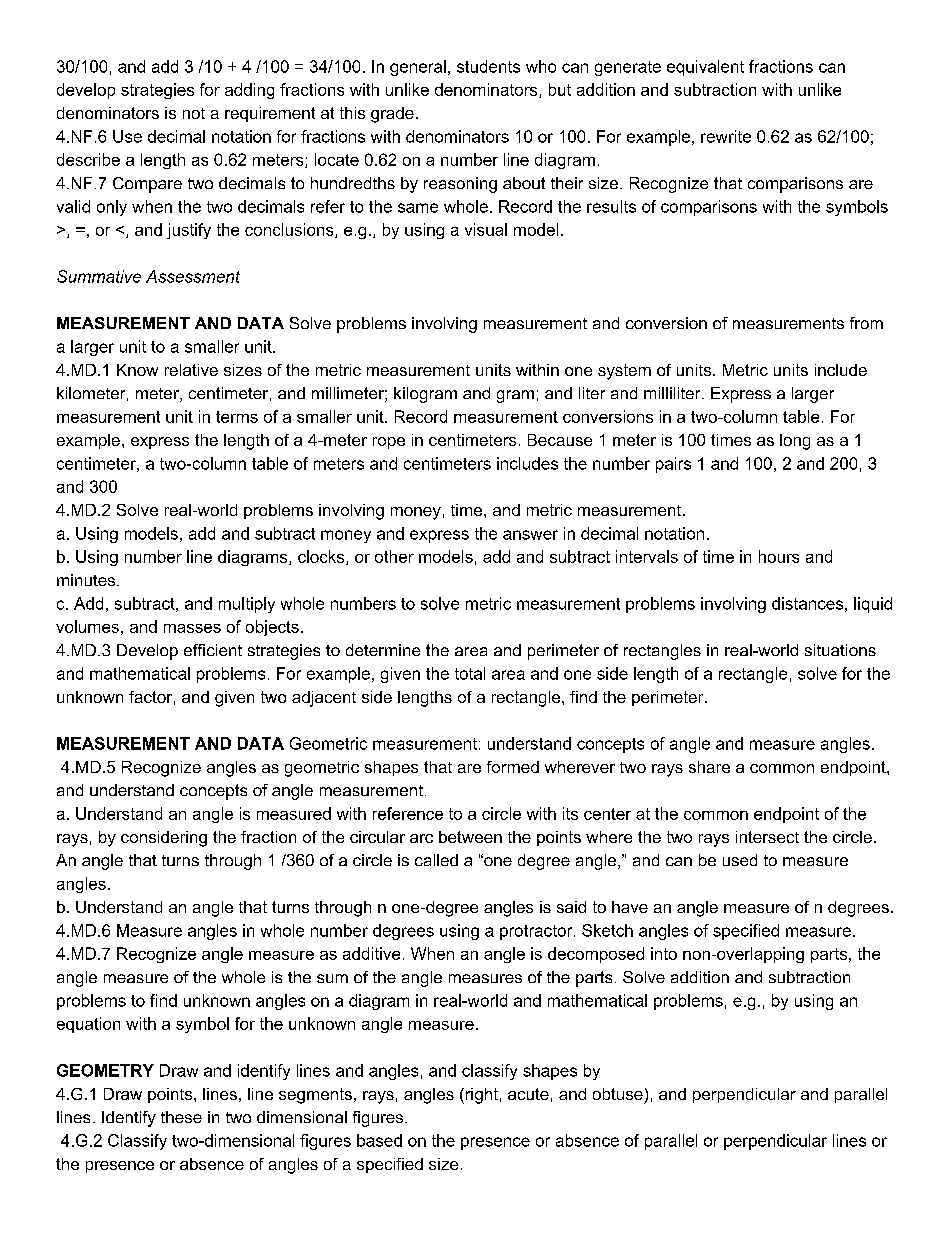 Image resolution: width=952 pixels, height=1233 pixels. What do you see at coordinates (779, 556) in the image?
I see `hours` at bounding box center [779, 556].
